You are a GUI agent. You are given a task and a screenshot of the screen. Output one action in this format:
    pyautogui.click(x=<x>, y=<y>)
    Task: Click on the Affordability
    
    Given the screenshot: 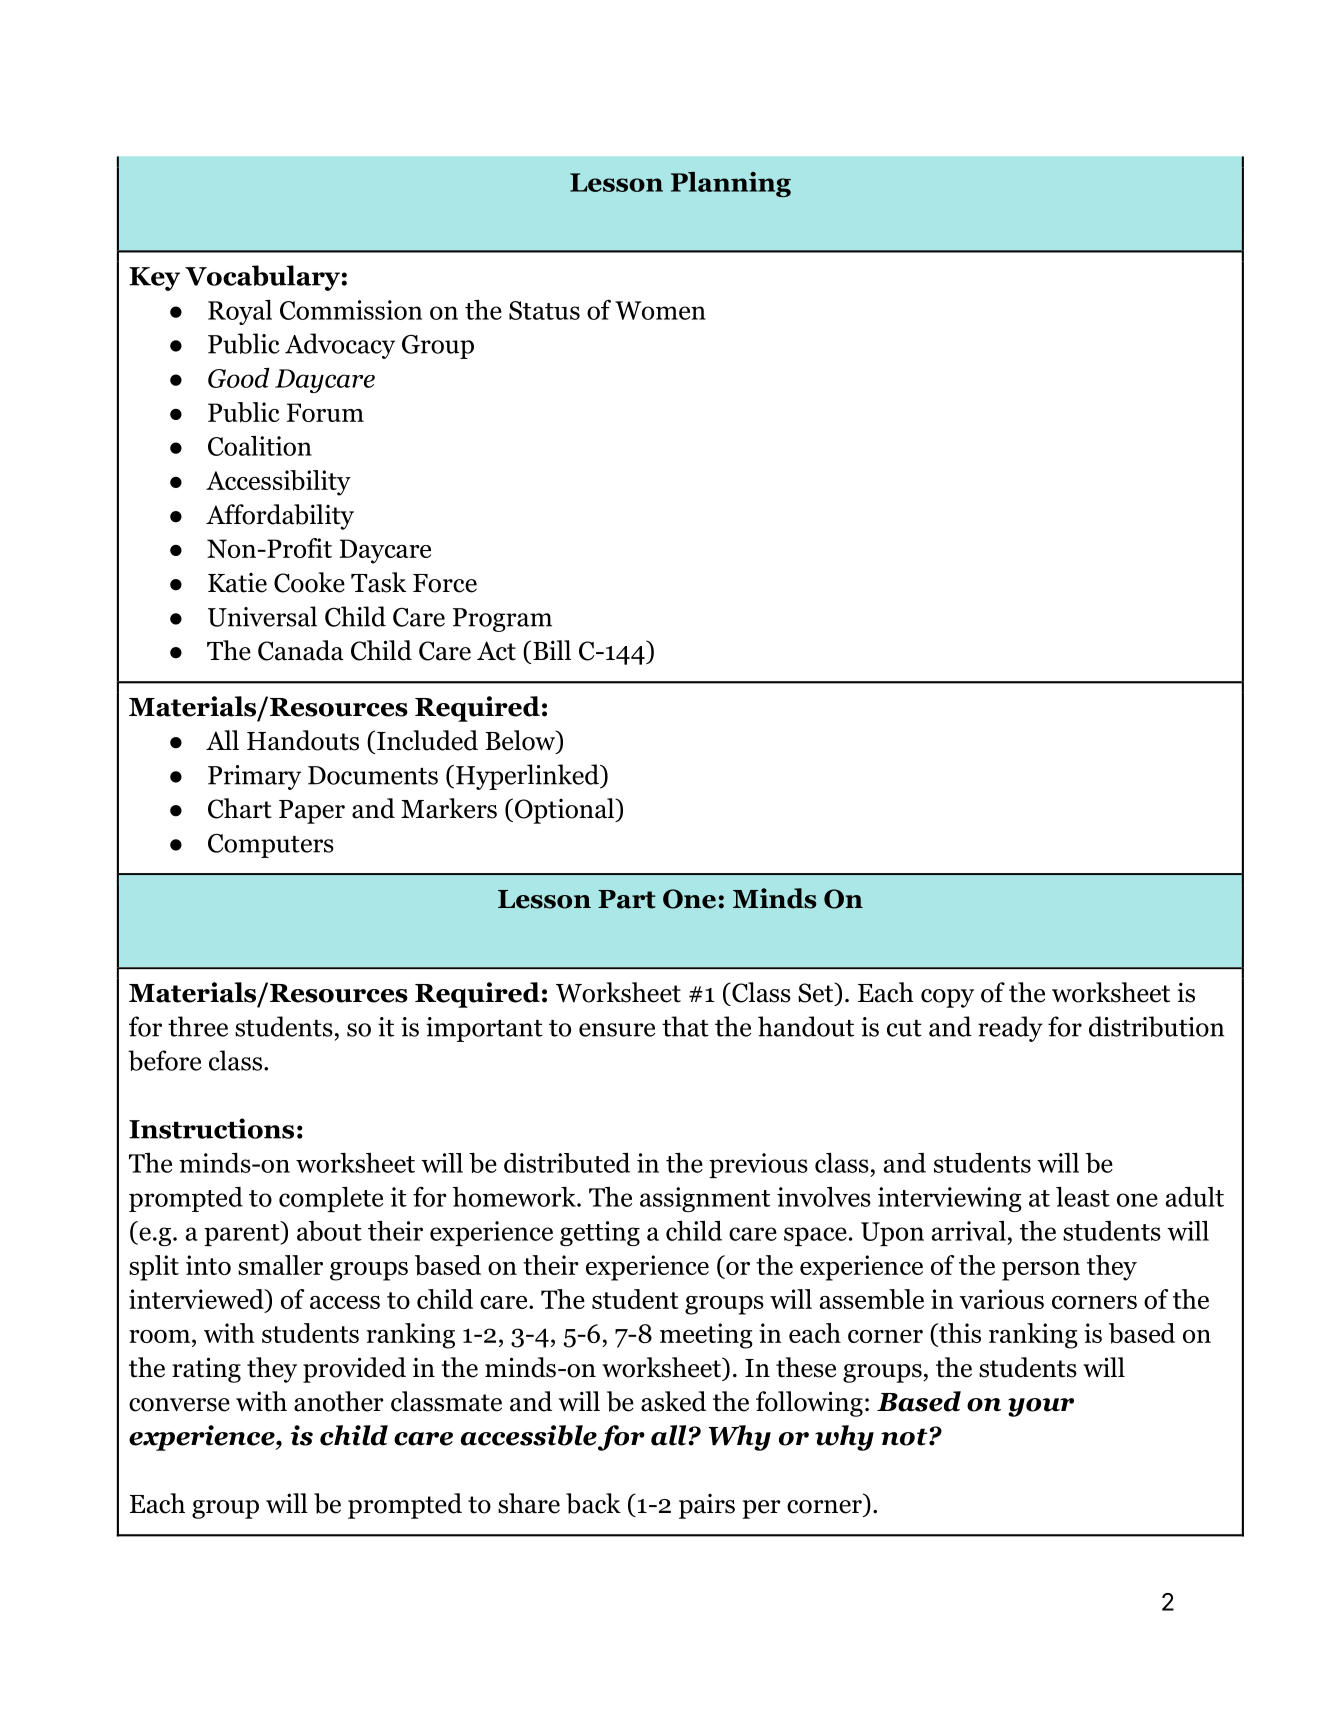 What is the action you would take?
    pyautogui.click(x=280, y=517)
